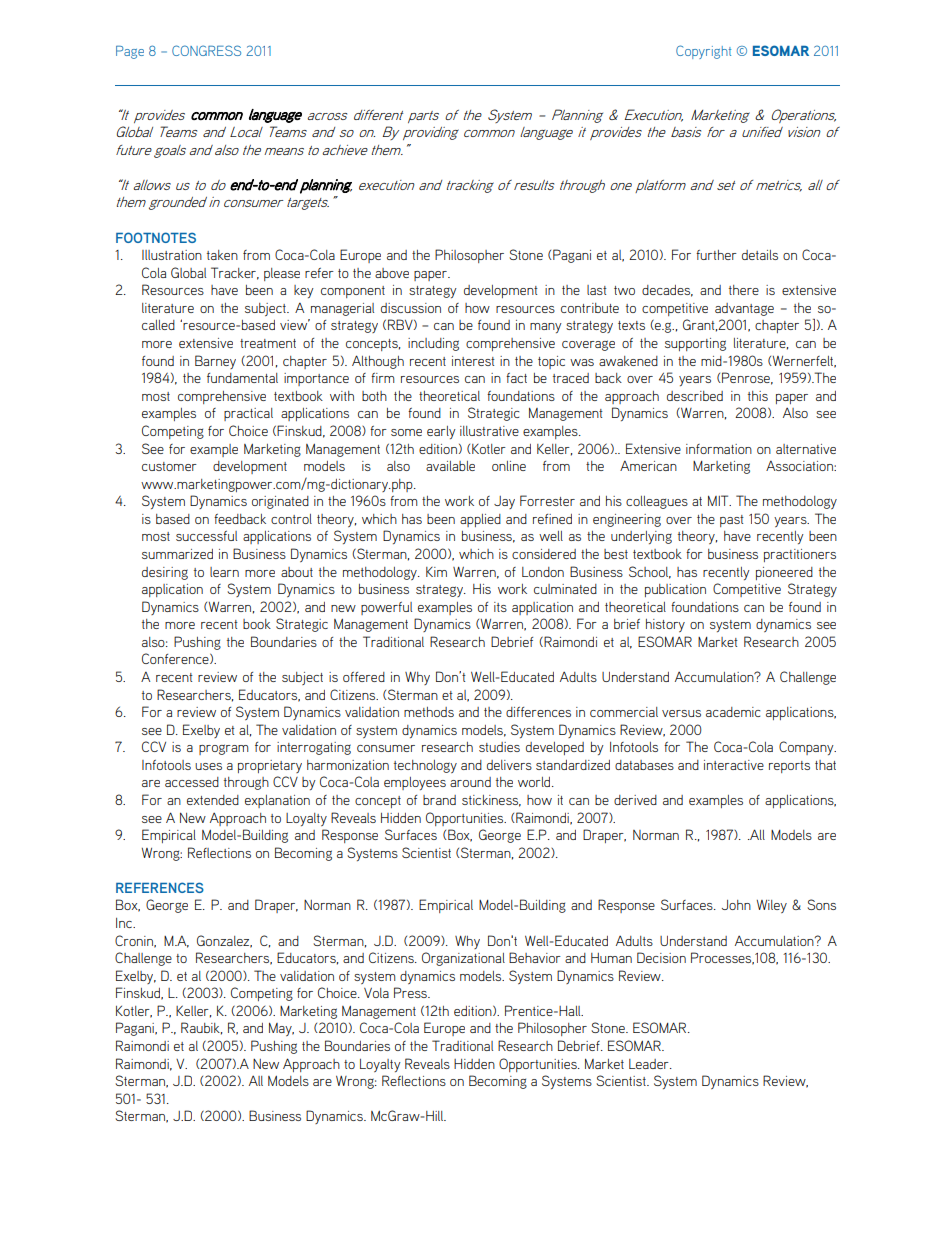  What do you see at coordinates (206, 50) in the page?
I see `CONGRESS` at bounding box center [206, 50].
